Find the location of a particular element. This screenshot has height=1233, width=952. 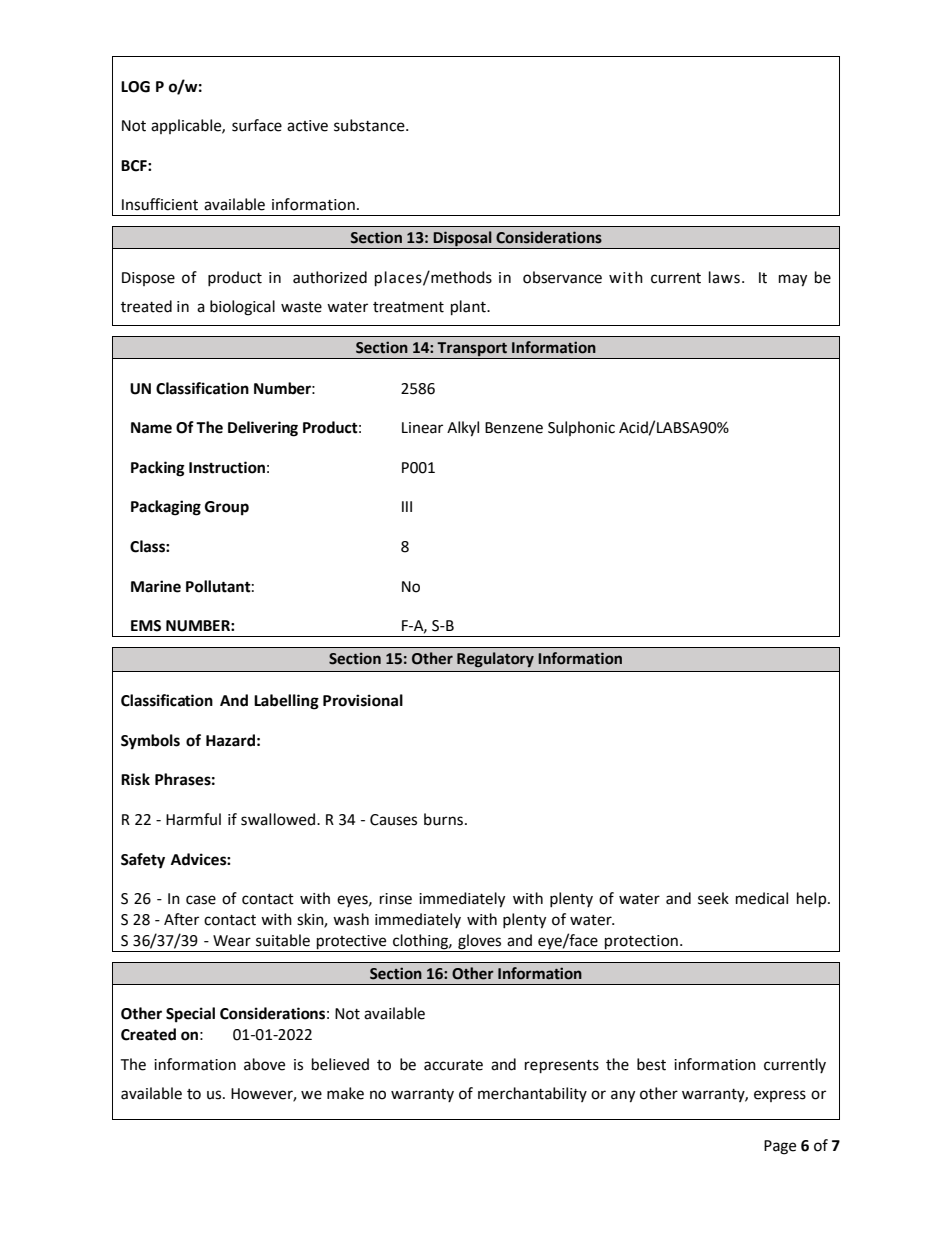

seek is located at coordinates (713, 898).
